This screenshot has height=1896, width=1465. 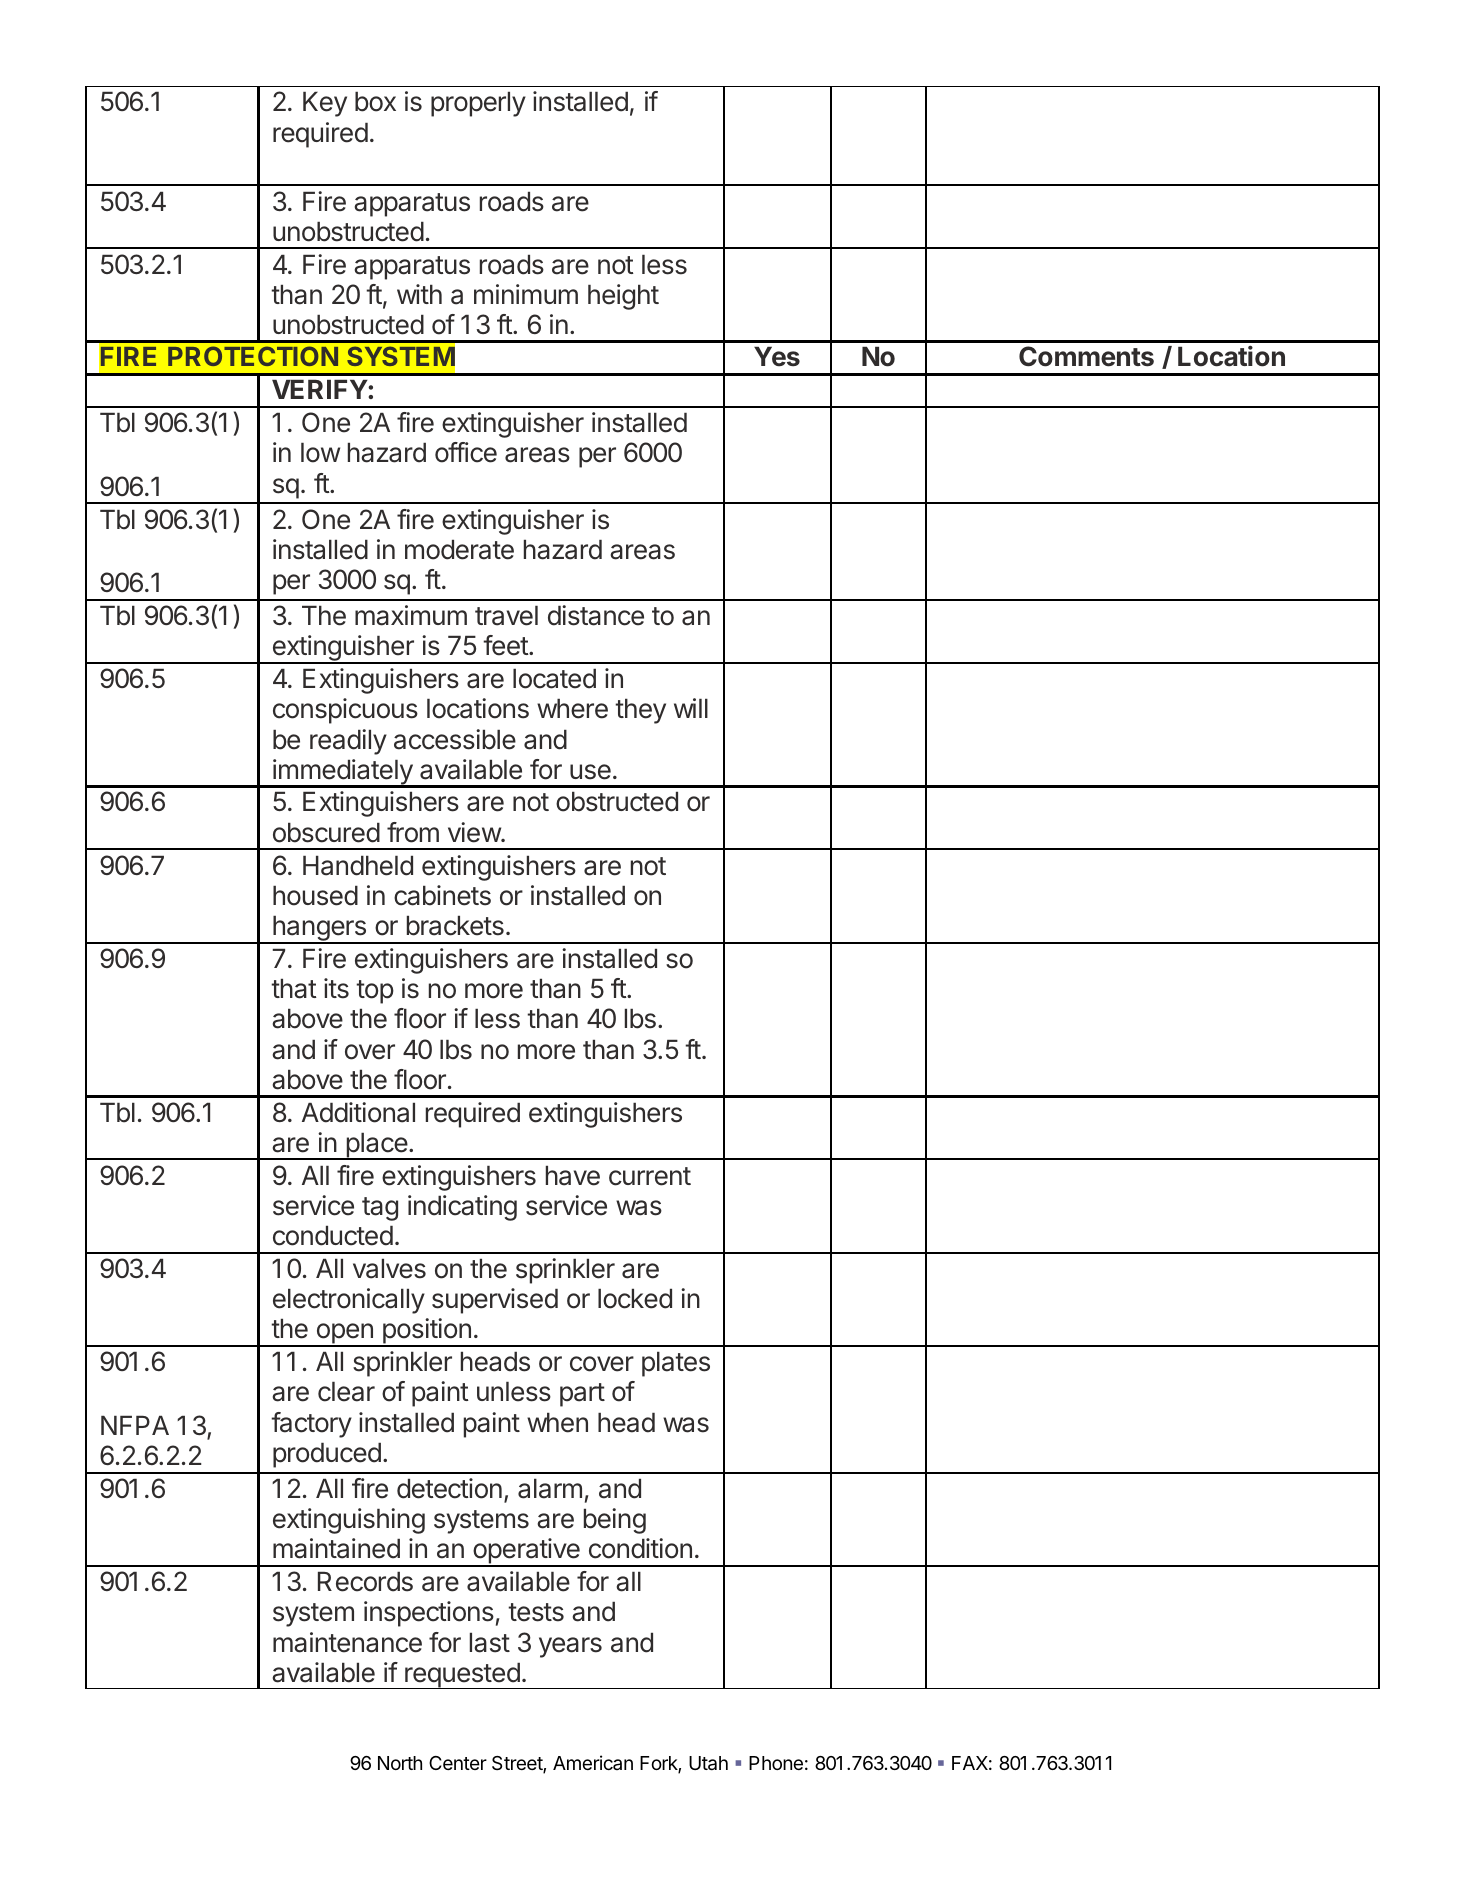 I want to click on Comments, so click(x=1086, y=356).
